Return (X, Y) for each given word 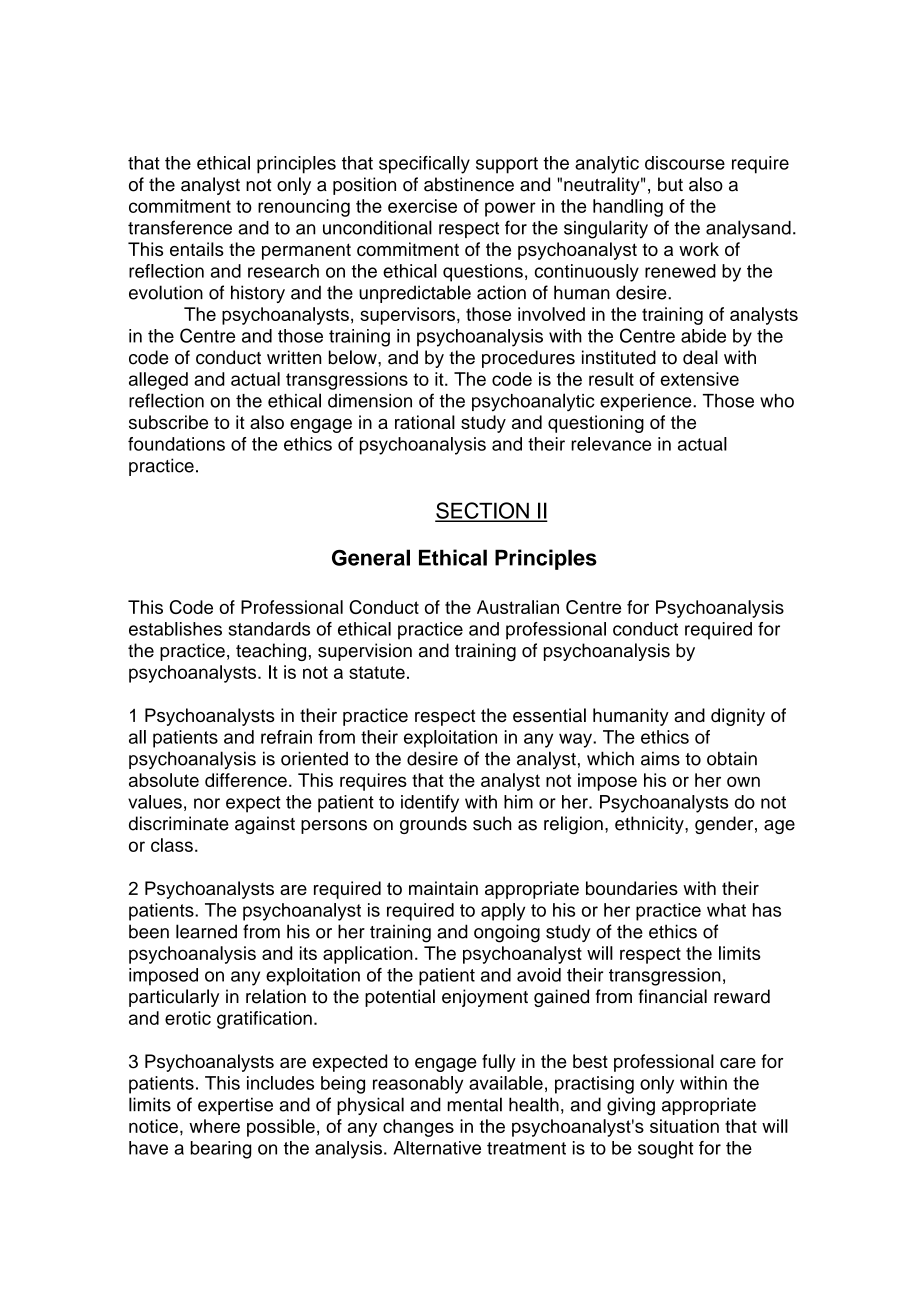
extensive (700, 379)
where (214, 1126)
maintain (443, 888)
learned (206, 931)
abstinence (469, 184)
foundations (176, 444)
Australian (518, 607)
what (726, 910)
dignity (738, 717)
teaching (271, 652)
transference (180, 227)
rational (425, 422)
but (670, 184)
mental (474, 1104)
